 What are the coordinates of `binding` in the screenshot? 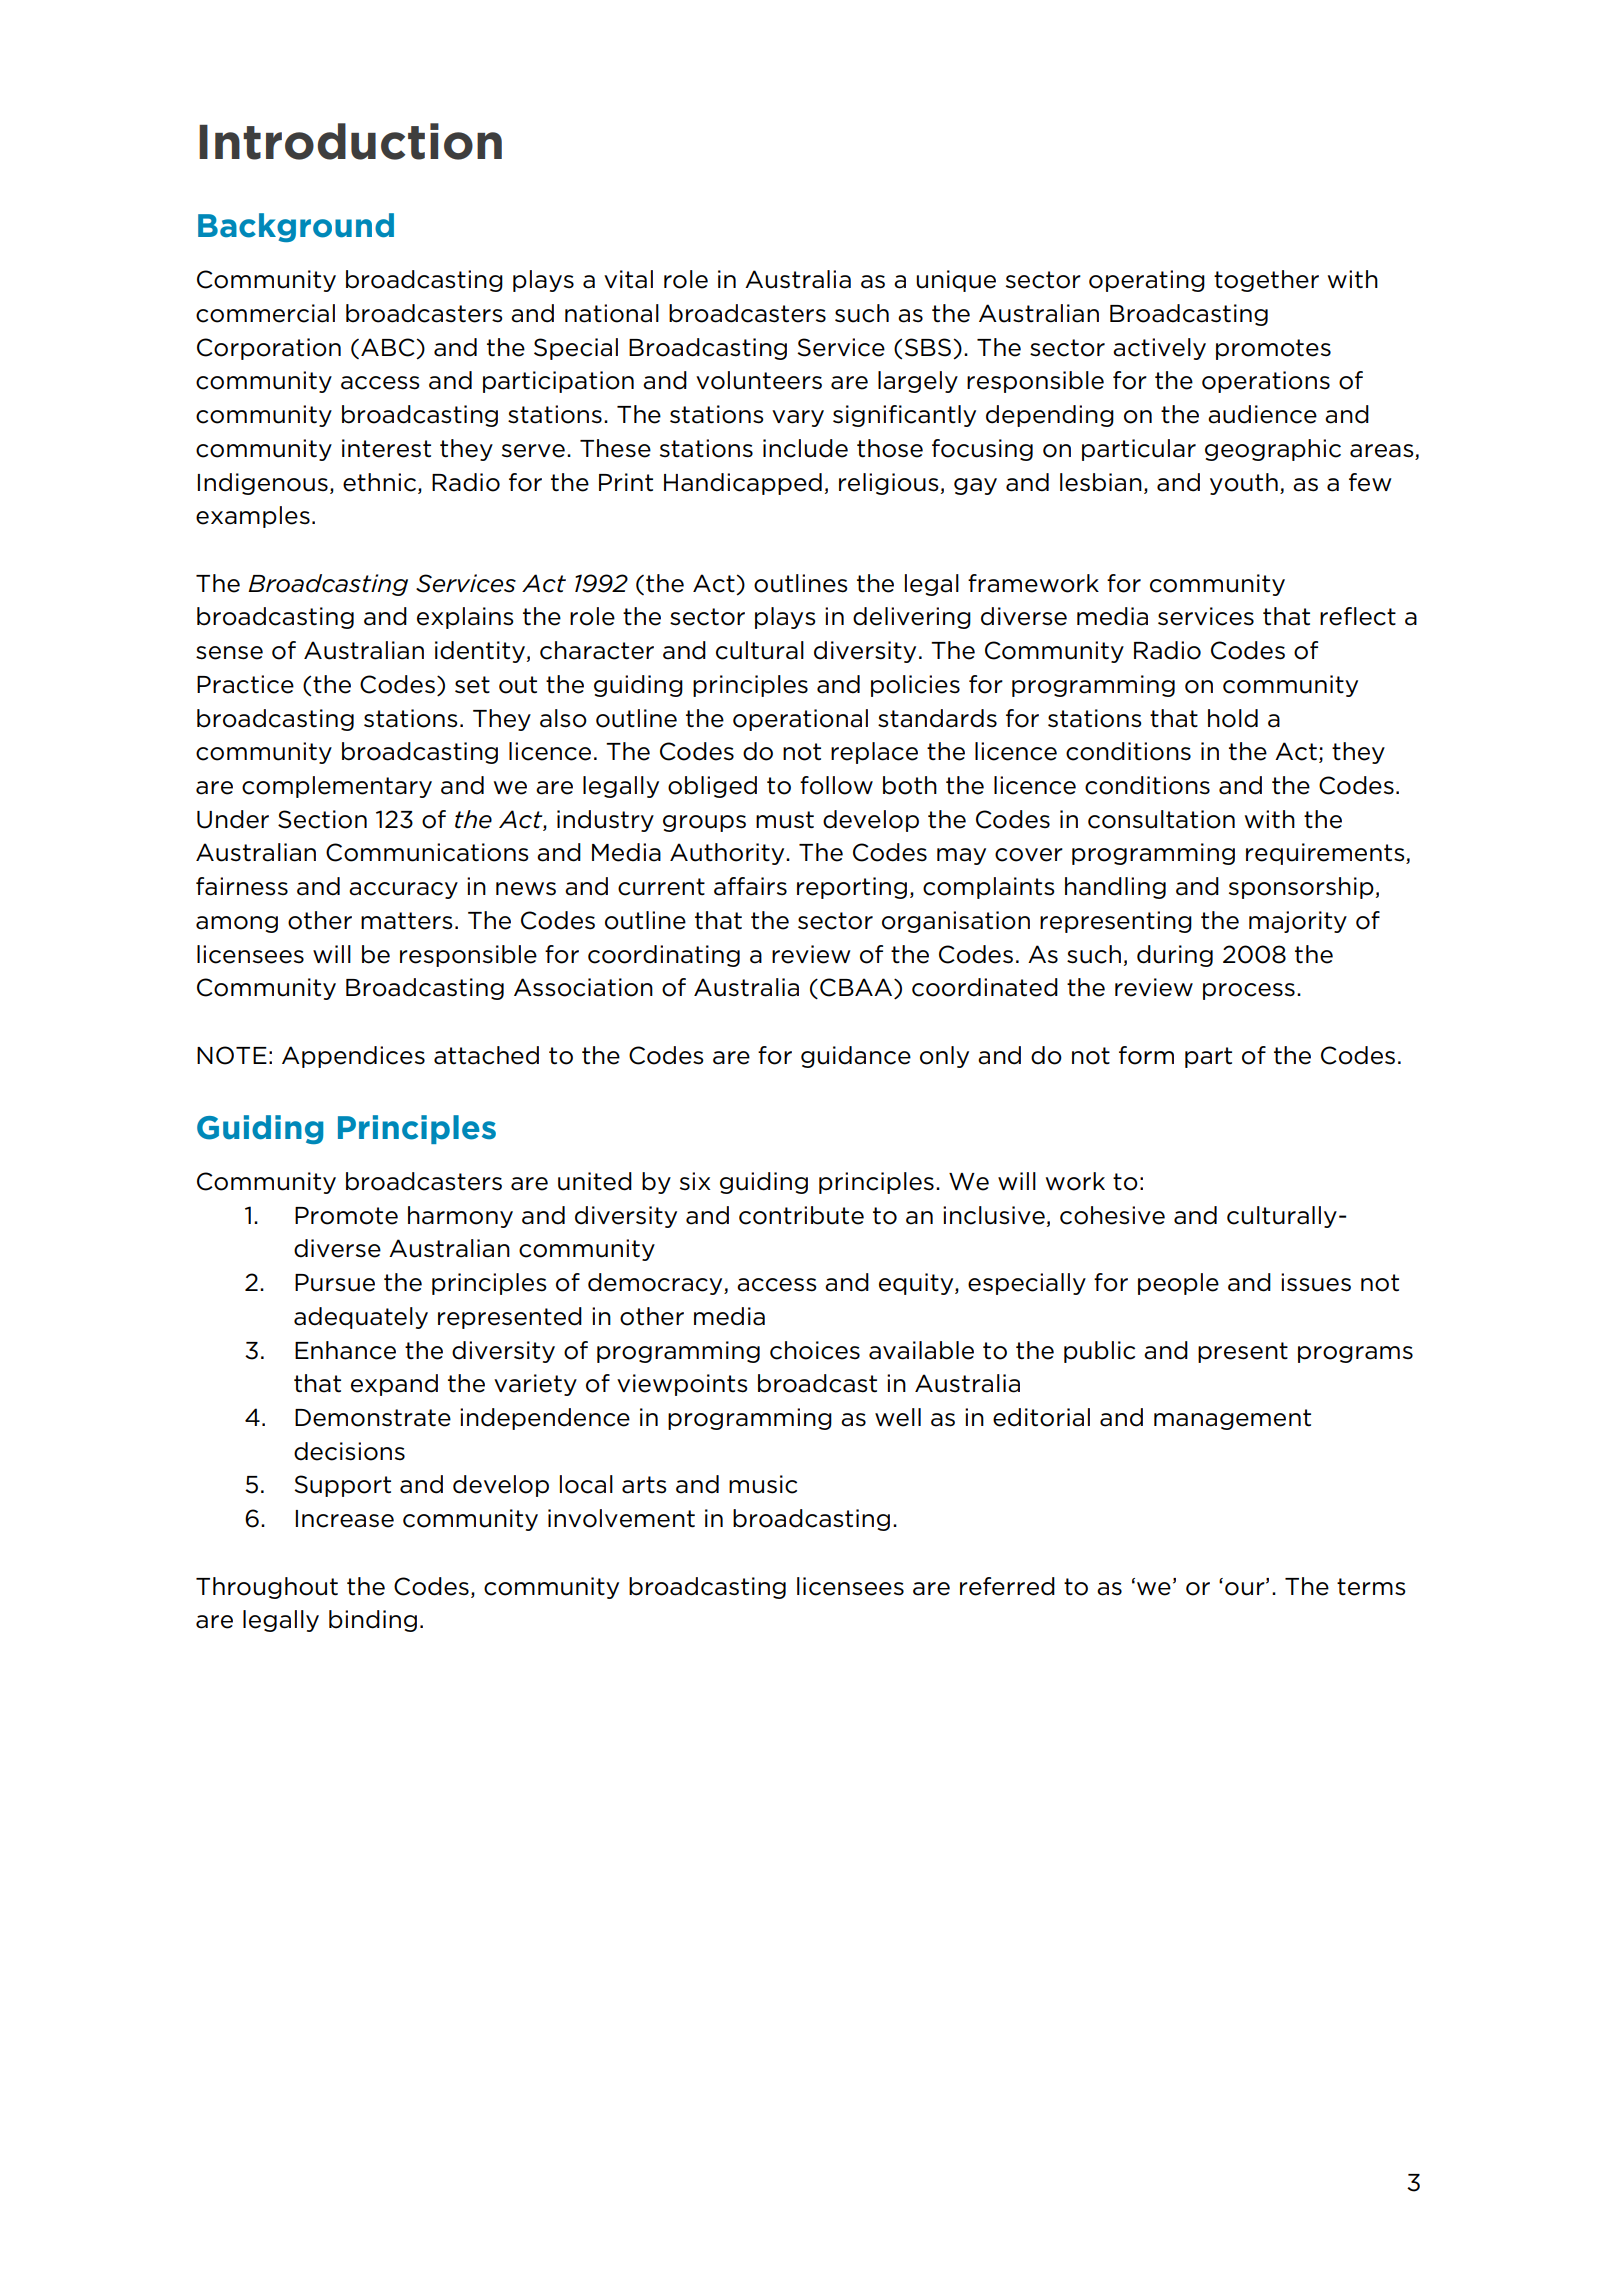 It's located at (373, 1621).
